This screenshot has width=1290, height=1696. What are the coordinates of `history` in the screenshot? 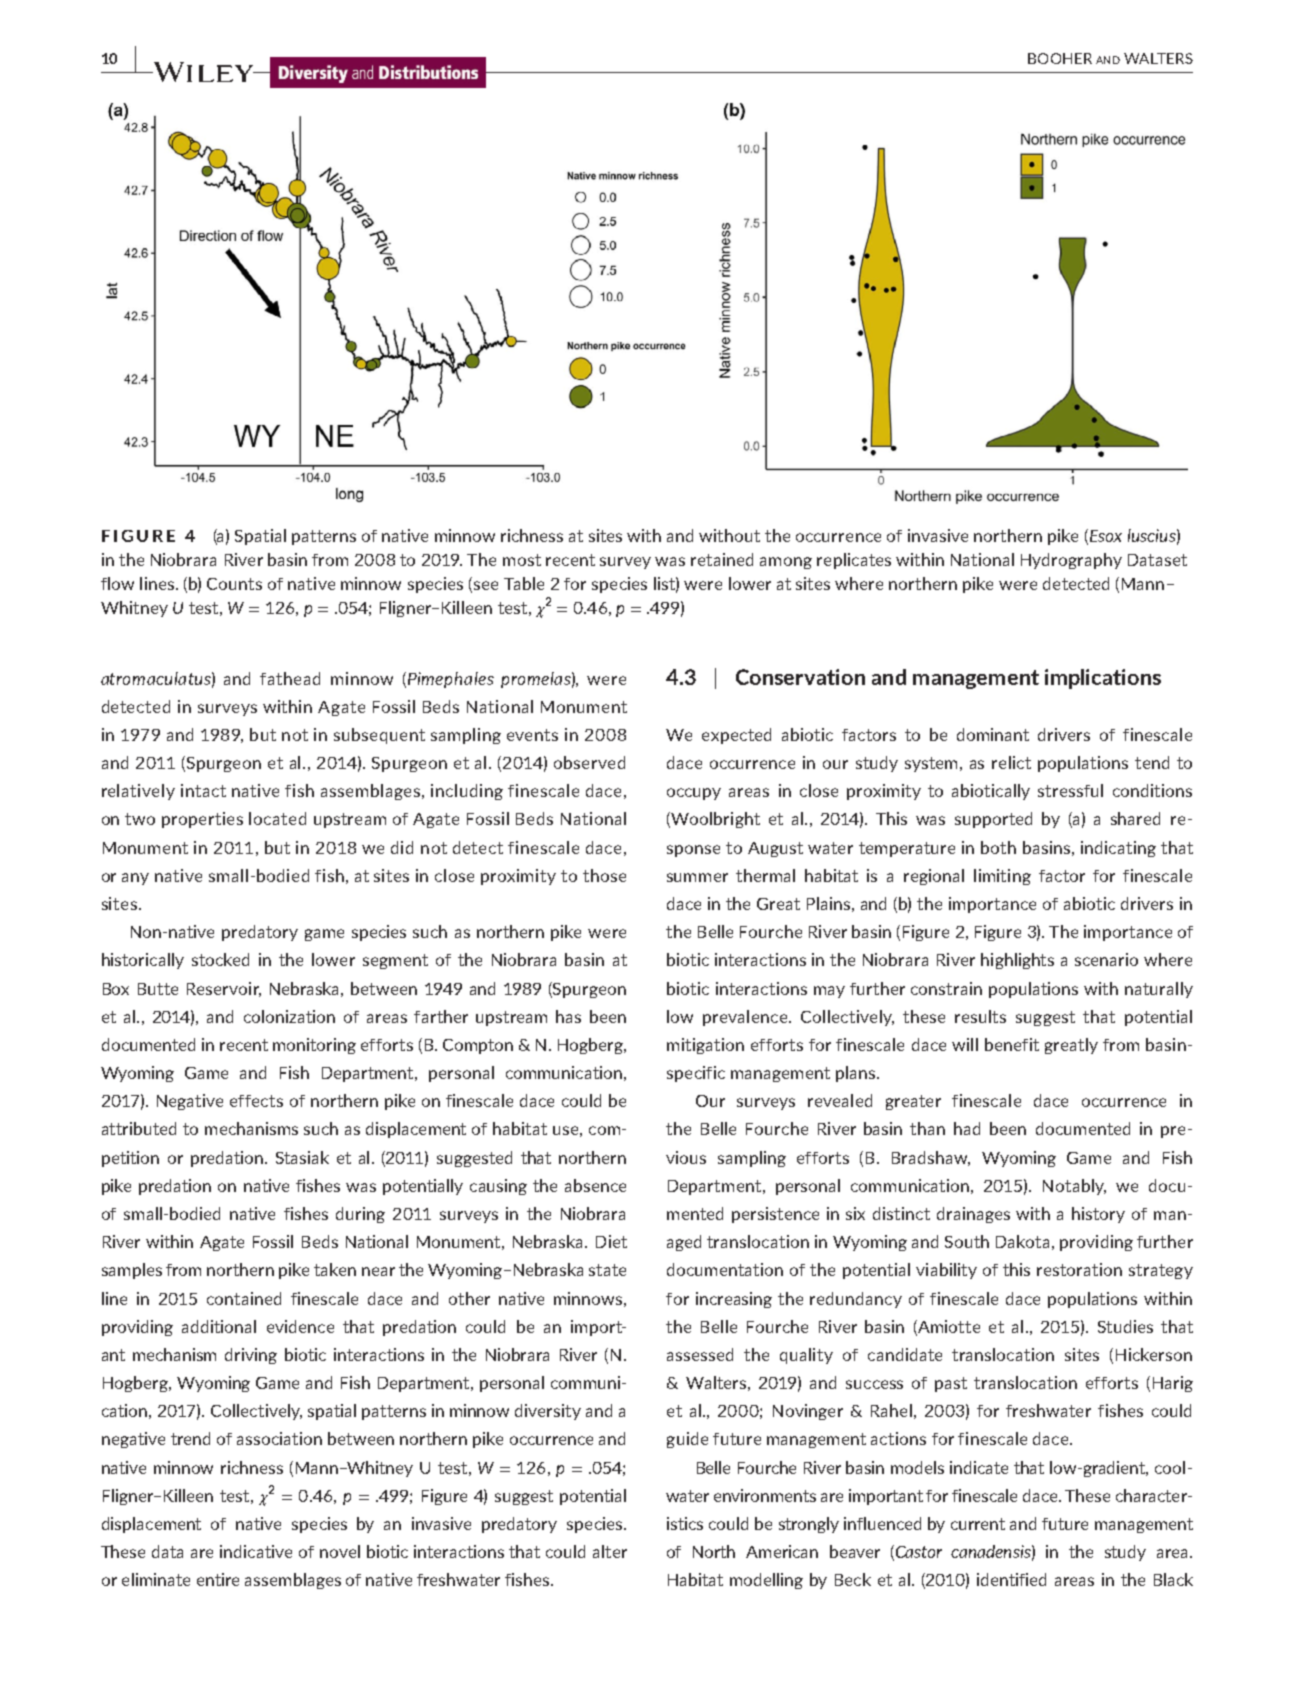 It's located at (1098, 1215).
